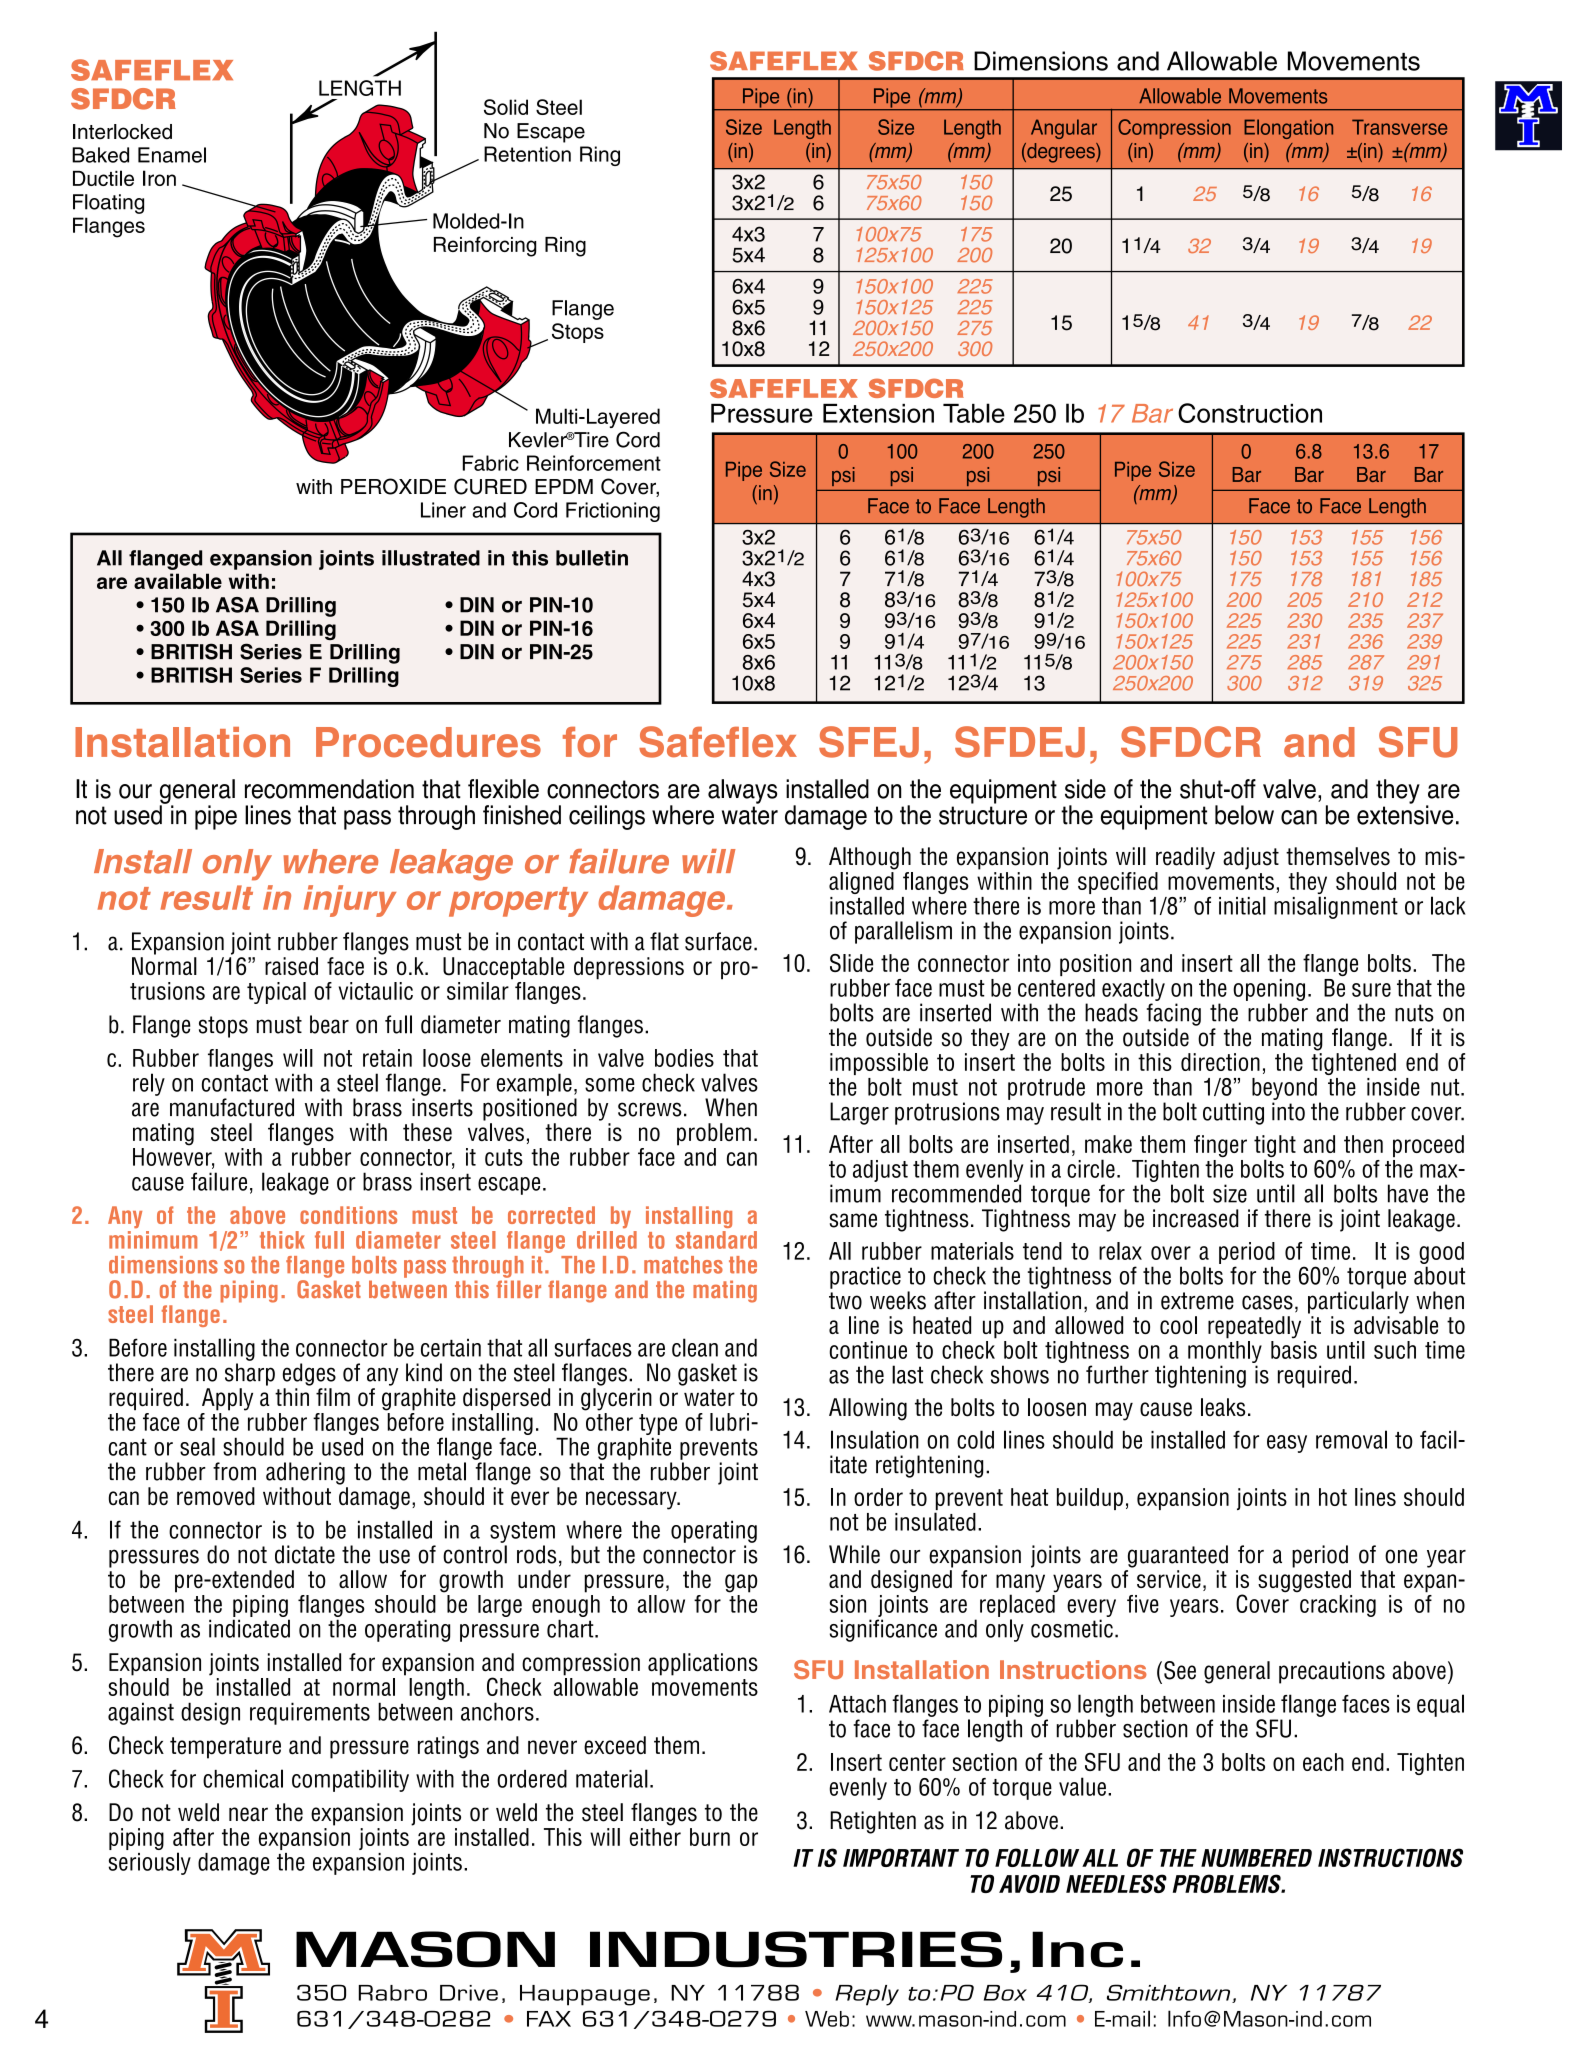 The height and width of the page is (2063, 1594). I want to click on Web, so click(827, 2019).
